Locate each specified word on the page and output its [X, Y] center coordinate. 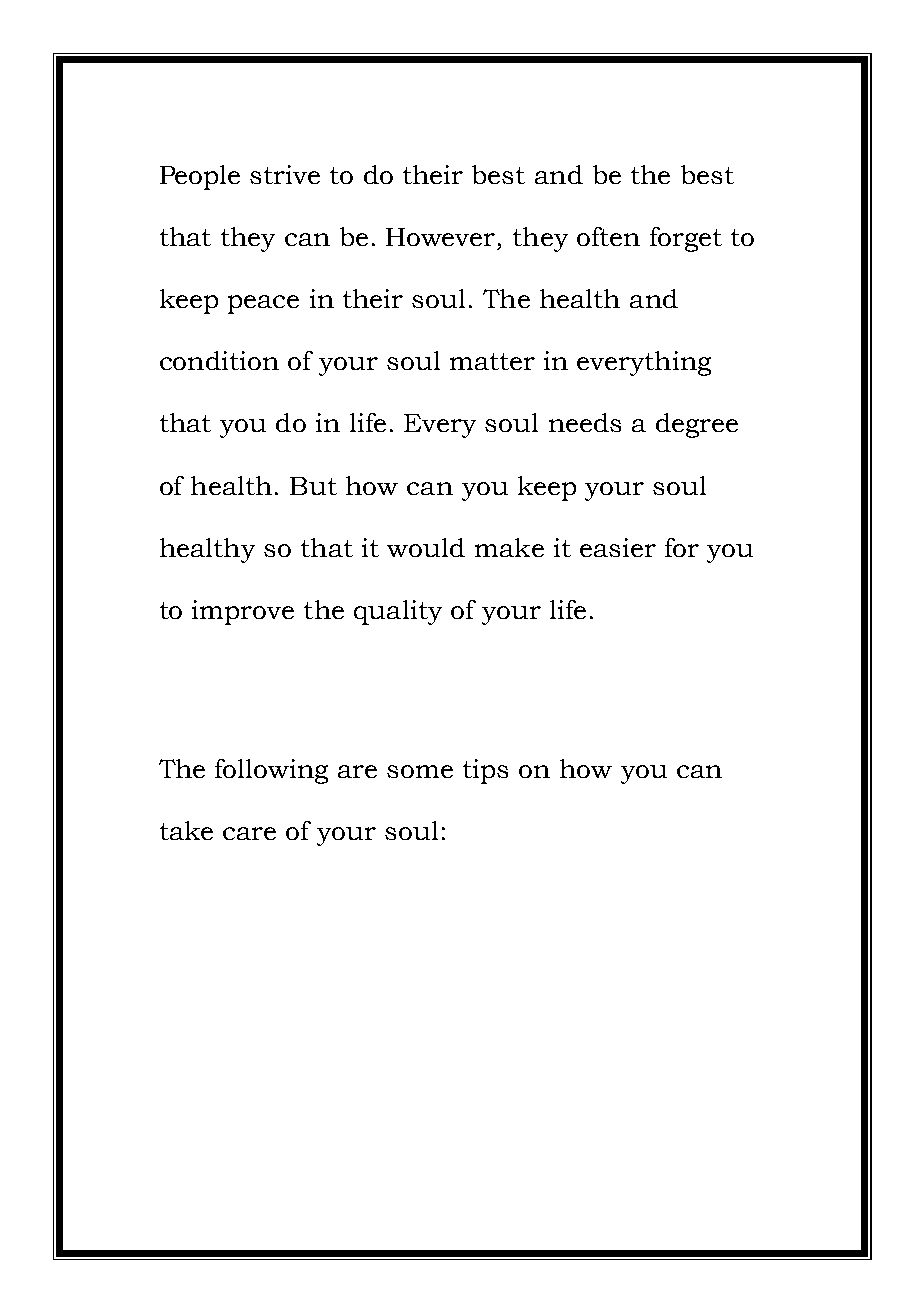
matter [492, 361]
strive [285, 174]
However [440, 237]
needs [585, 422]
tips [485, 771]
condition [219, 360]
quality [398, 612]
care [249, 833]
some [420, 771]
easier [618, 547]
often [608, 236]
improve [243, 612]
